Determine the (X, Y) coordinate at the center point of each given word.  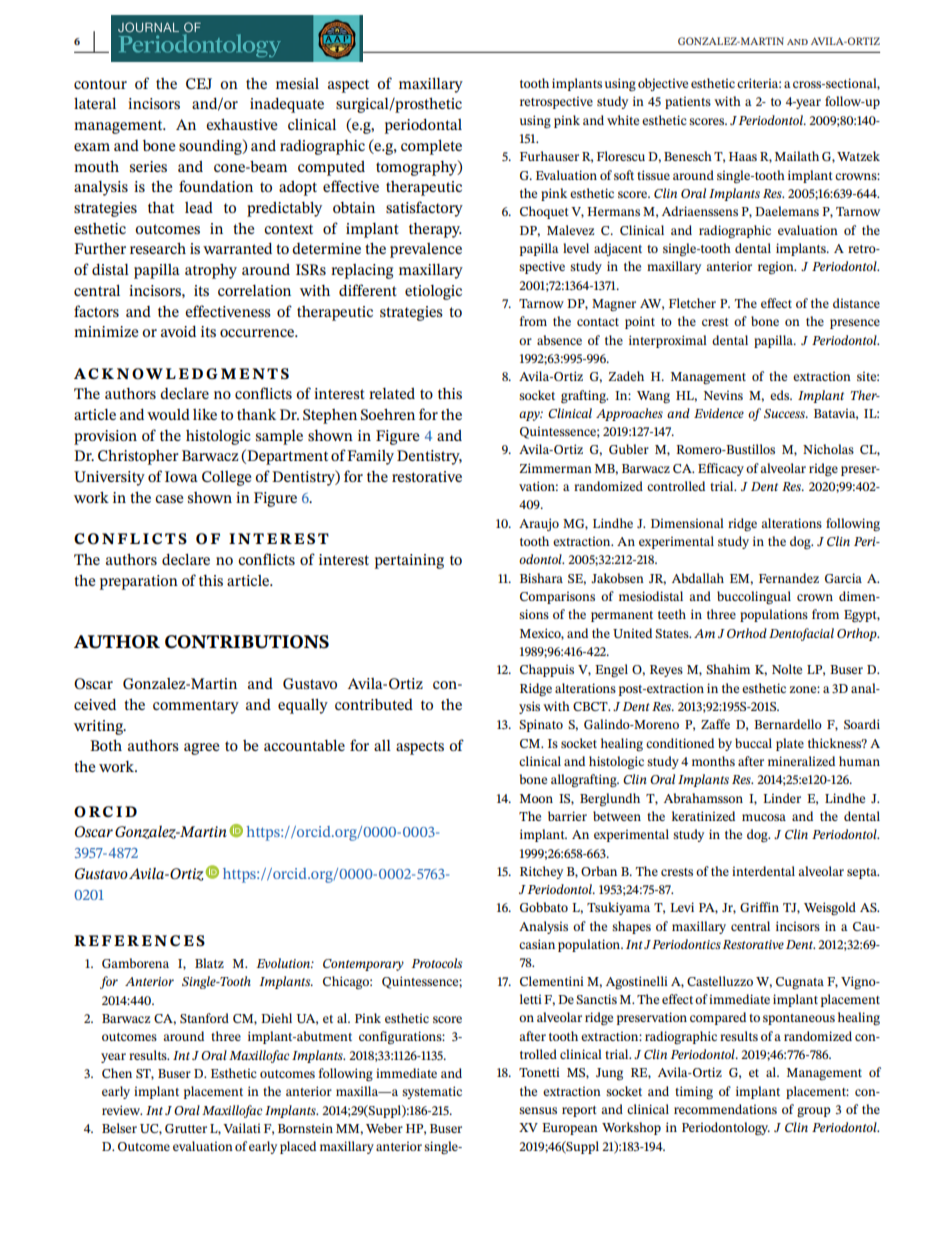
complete (431, 147)
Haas (743, 156)
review (122, 1110)
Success (785, 413)
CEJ (199, 83)
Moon (536, 798)
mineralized (801, 761)
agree (202, 749)
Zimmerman (555, 468)
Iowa (181, 476)
